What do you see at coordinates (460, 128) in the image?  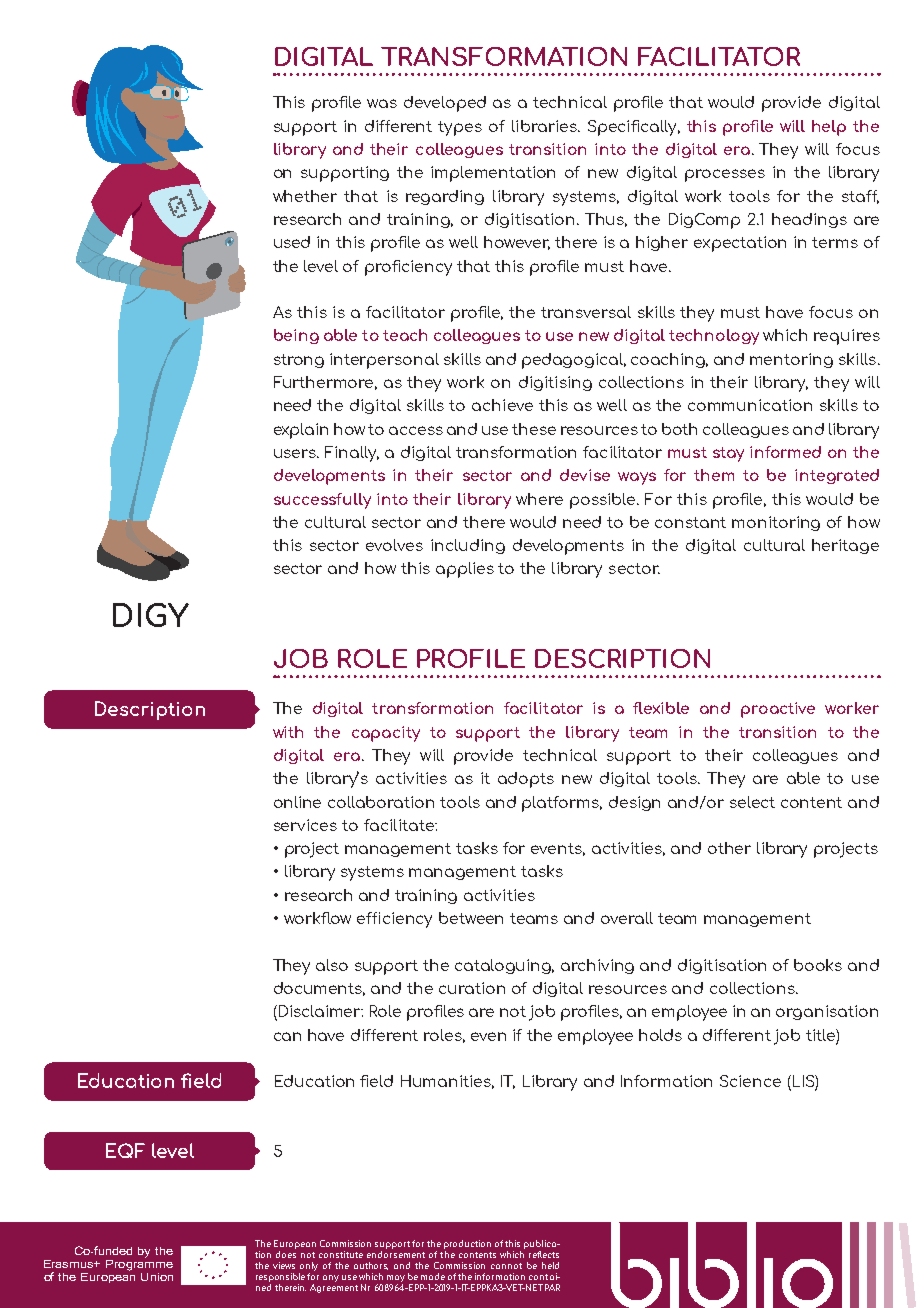 I see `types` at bounding box center [460, 128].
